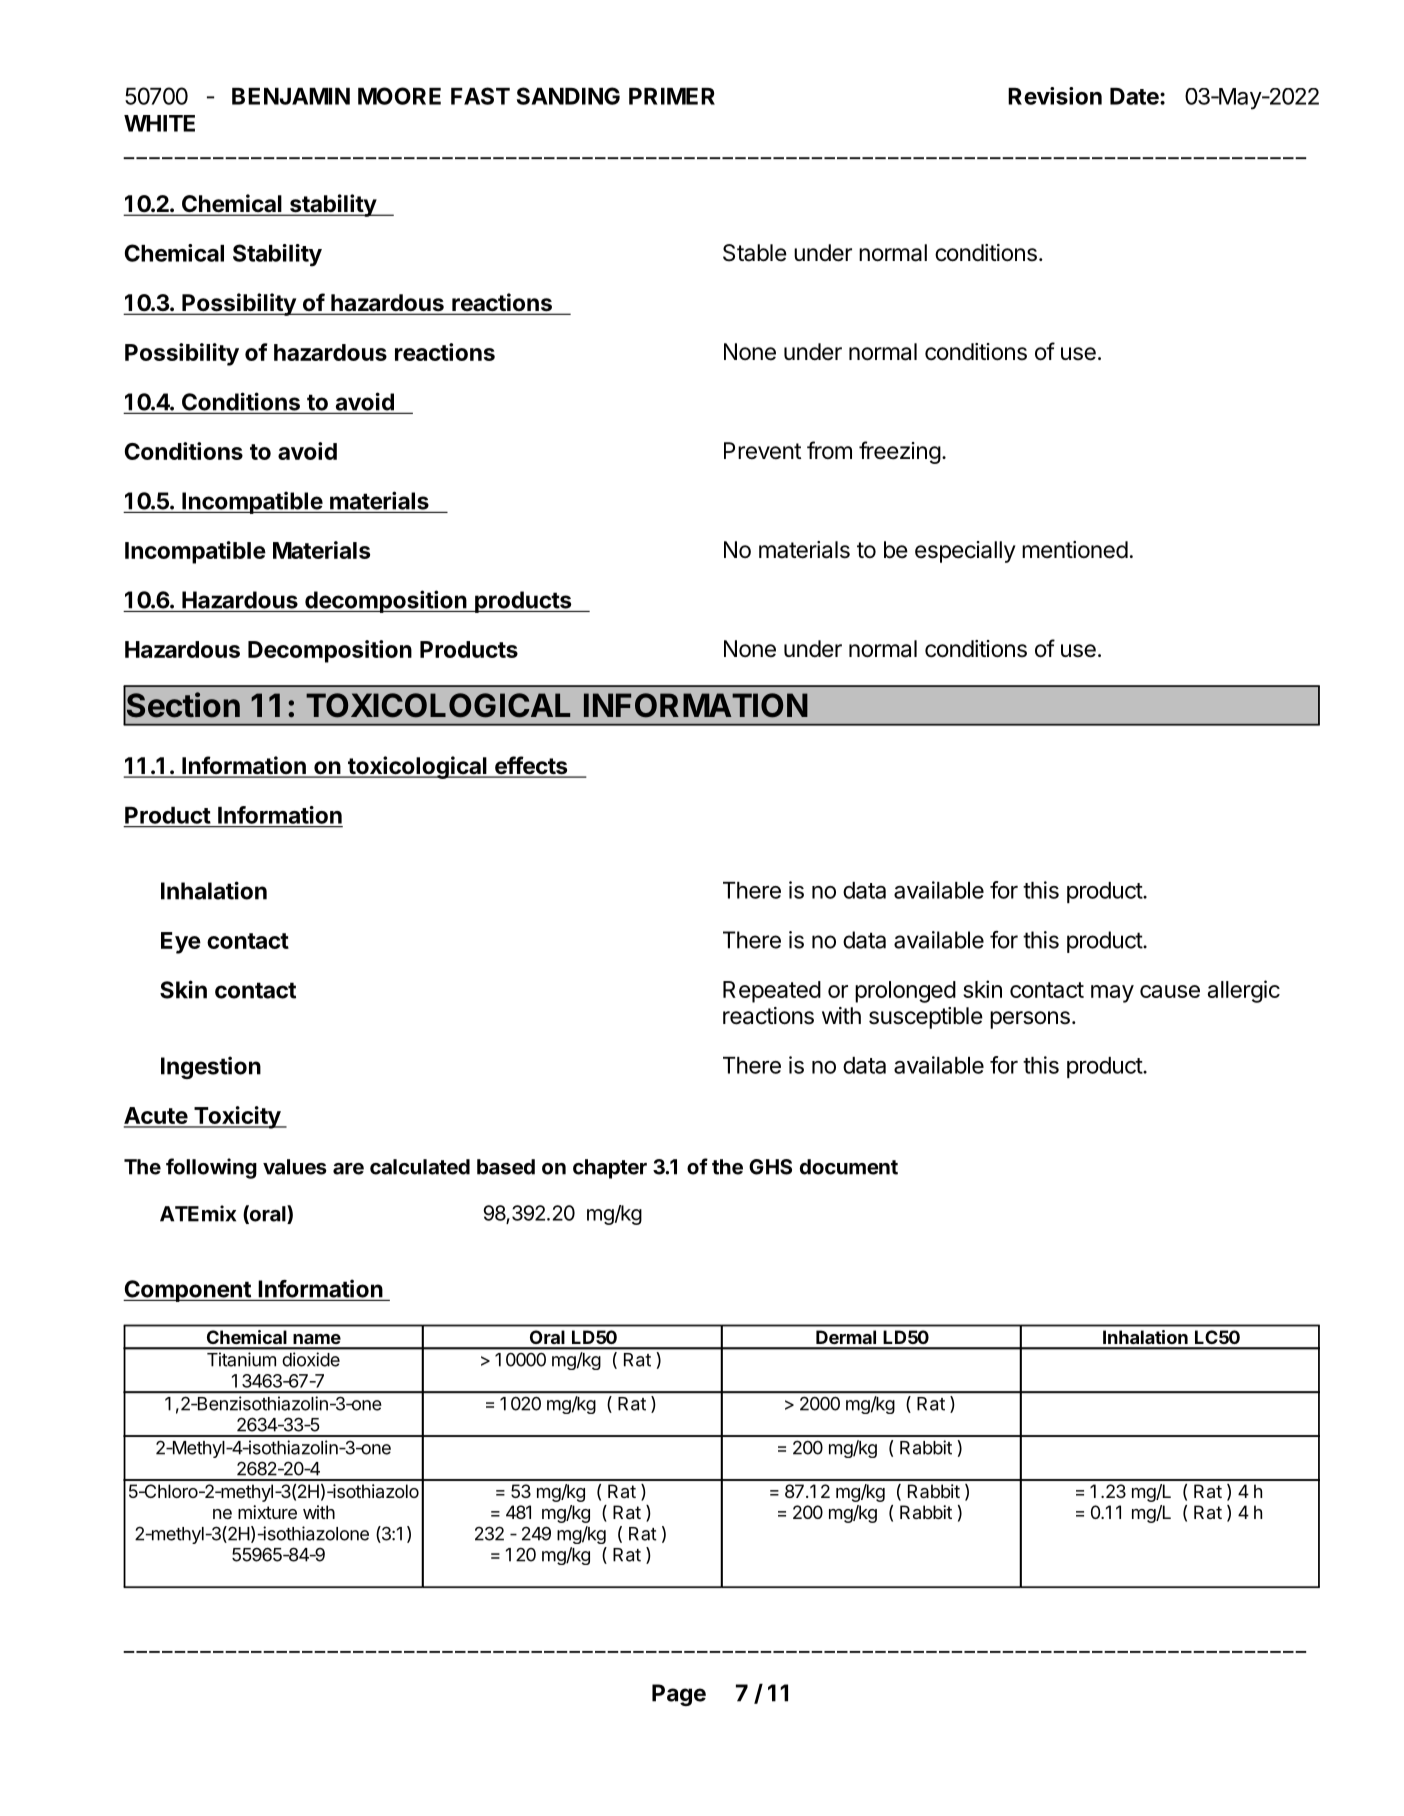  Describe the element at coordinates (672, 96) in the document. I see `PRIMER` at that location.
